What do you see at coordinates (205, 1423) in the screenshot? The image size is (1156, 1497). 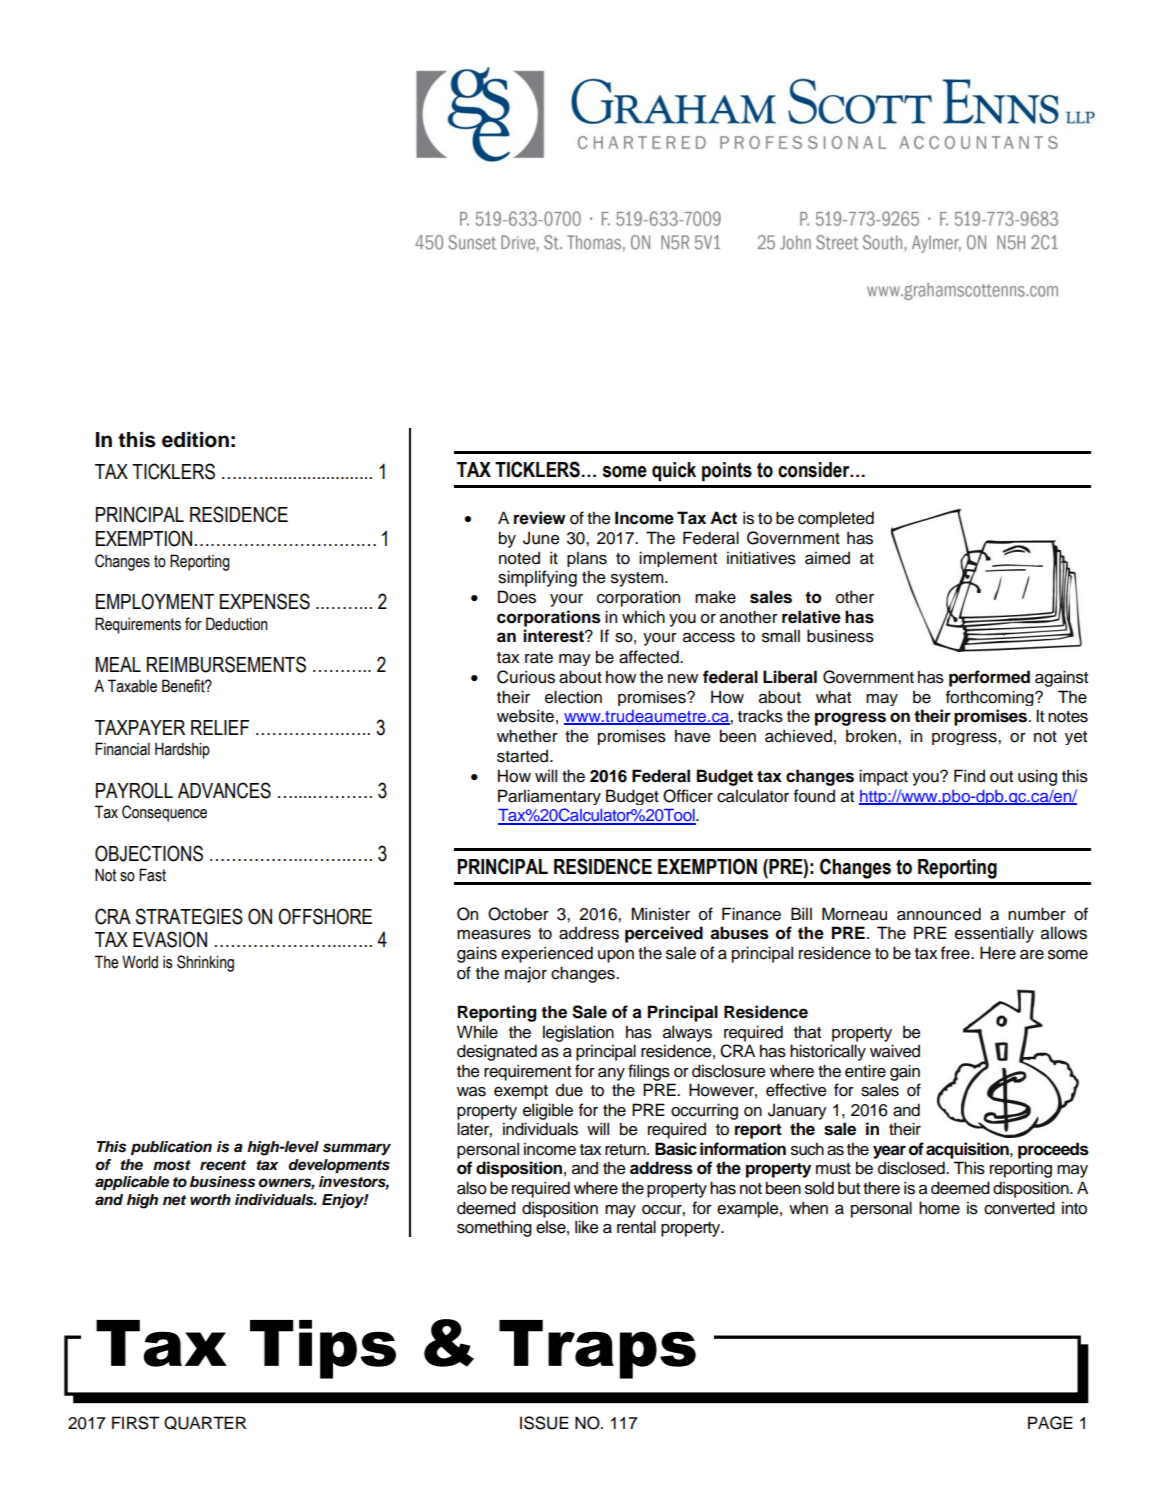 I see `QUARTER` at bounding box center [205, 1423].
